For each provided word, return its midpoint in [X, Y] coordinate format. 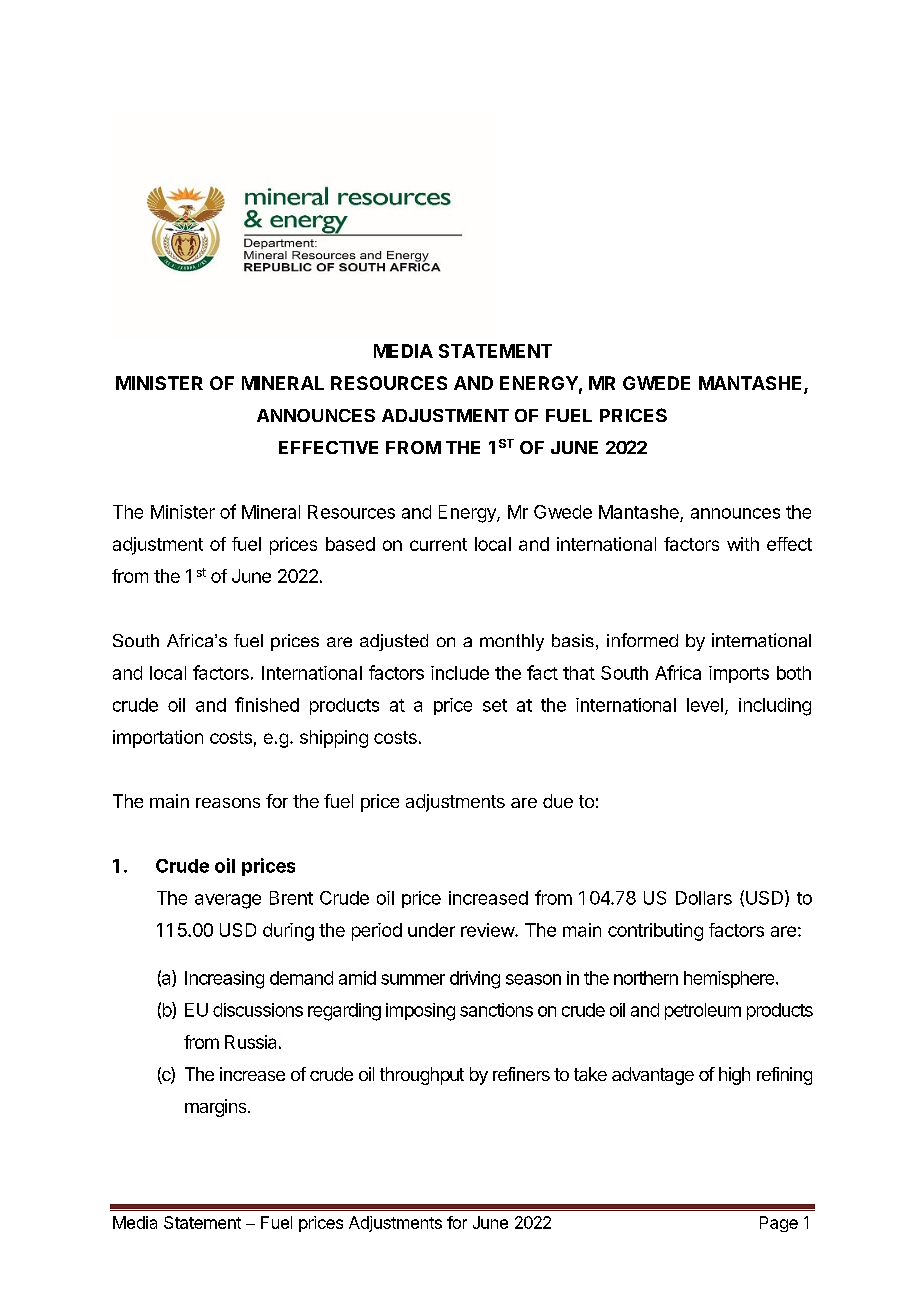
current [438, 544]
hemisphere [730, 979]
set [495, 705]
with [743, 544]
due [558, 801]
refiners [521, 1074]
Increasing [224, 980]
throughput [422, 1076]
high [734, 1076]
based [350, 544]
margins [217, 1108]
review [488, 930]
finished [267, 704]
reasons [228, 803]
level [705, 705]
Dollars [704, 898]
